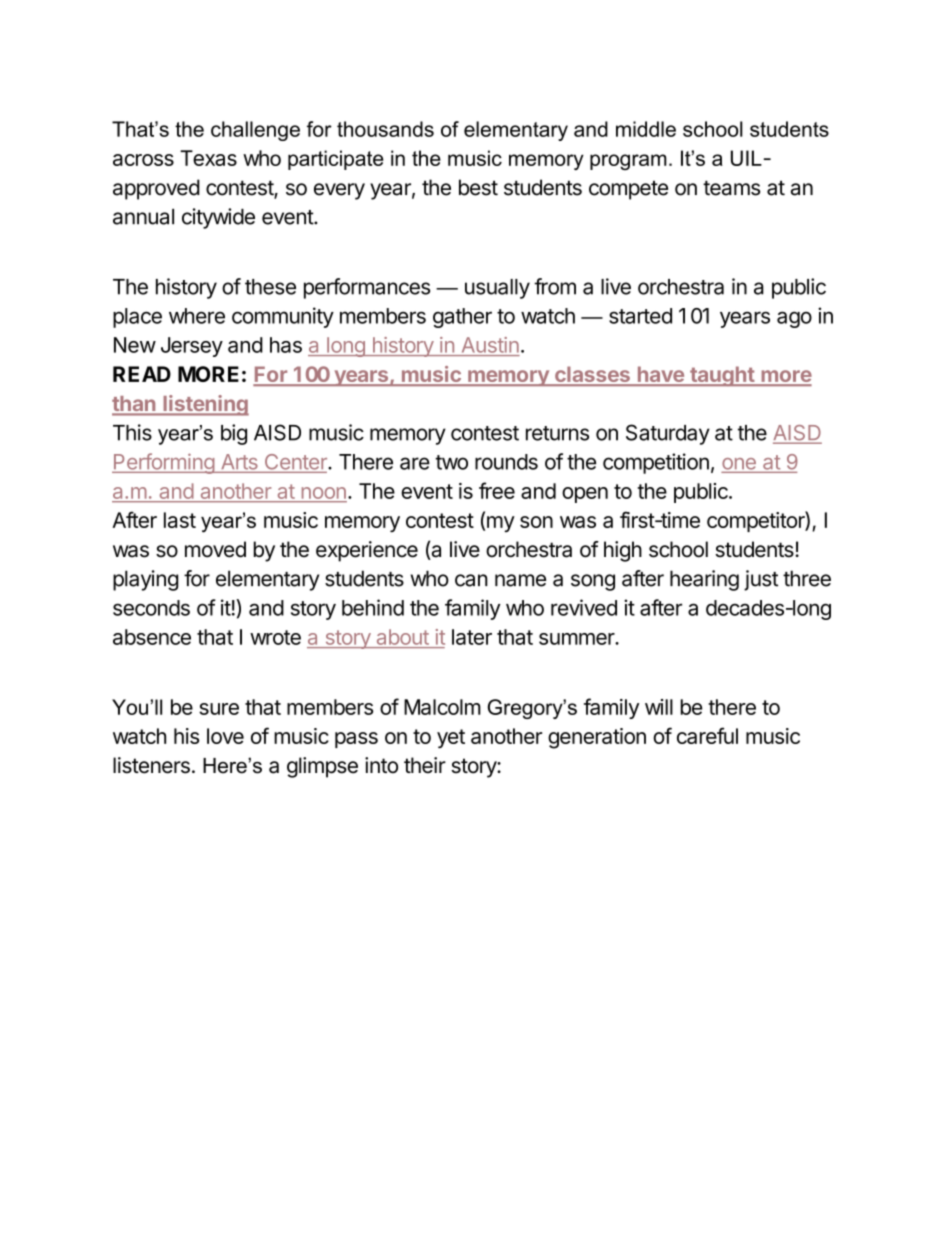 This image has height=1233, width=952. Describe the element at coordinates (478, 187) in the image. I see `best` at that location.
